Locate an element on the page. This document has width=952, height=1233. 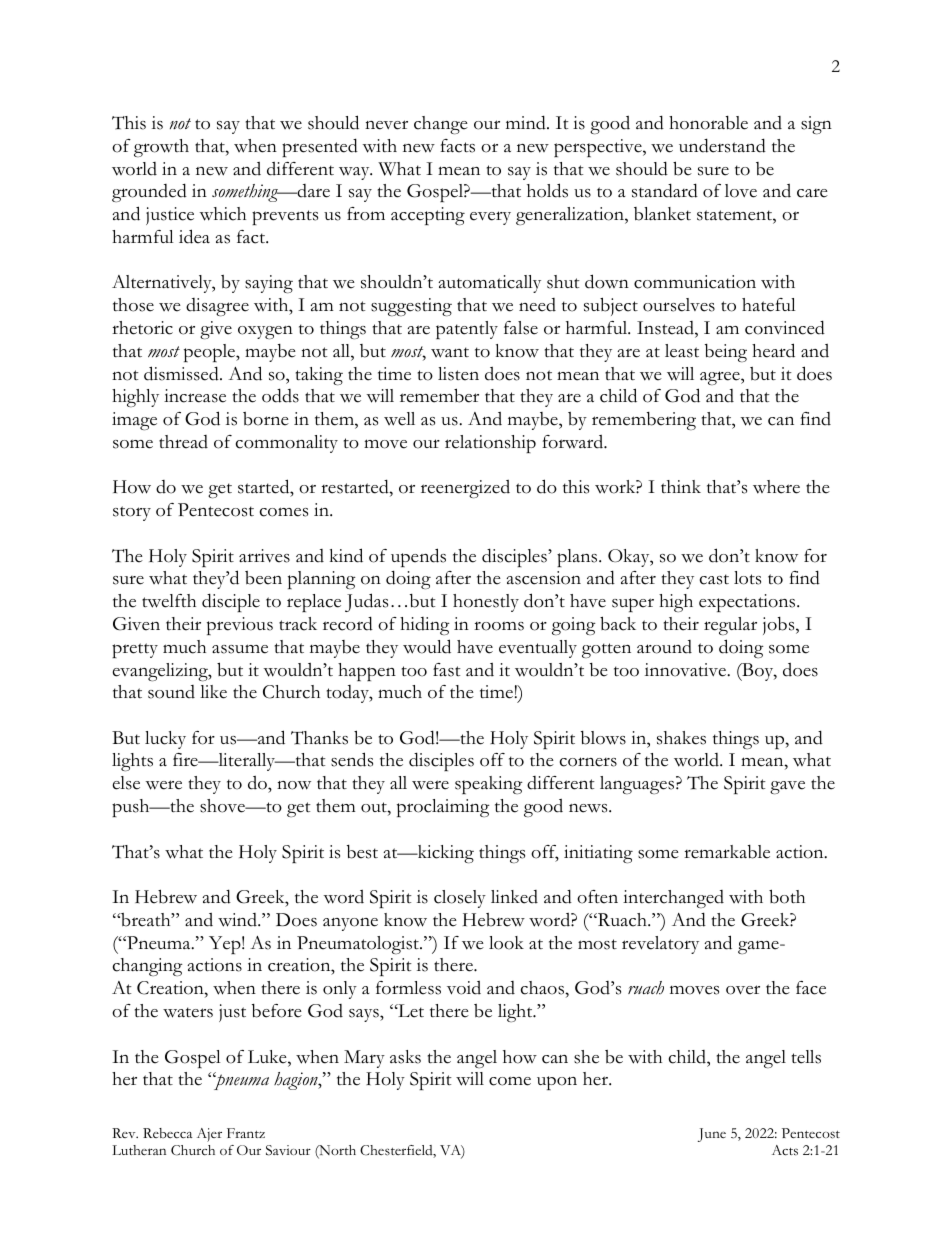
mind is located at coordinates (527, 122).
